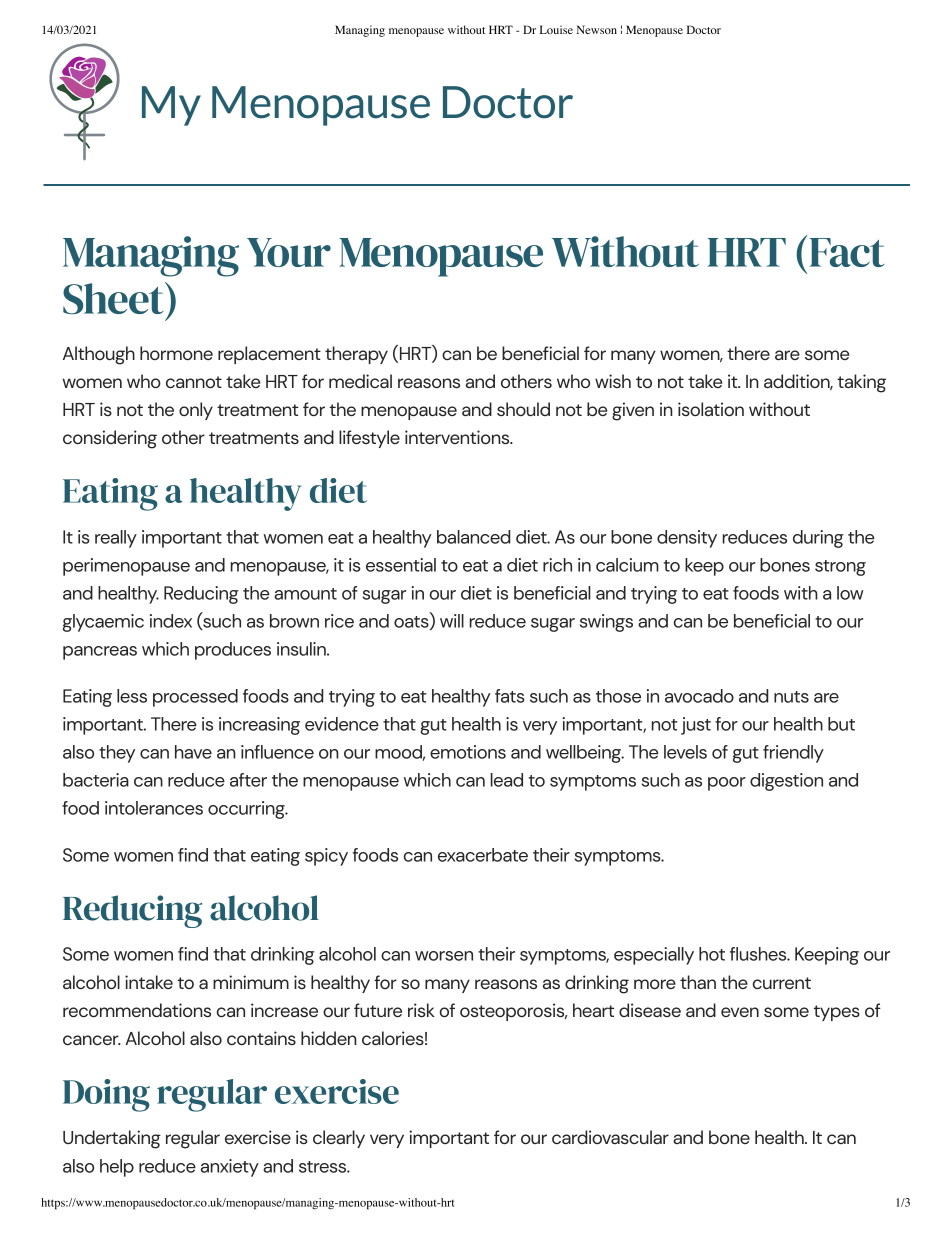 The height and width of the screenshot is (1233, 952). I want to click on isolation, so click(711, 409).
